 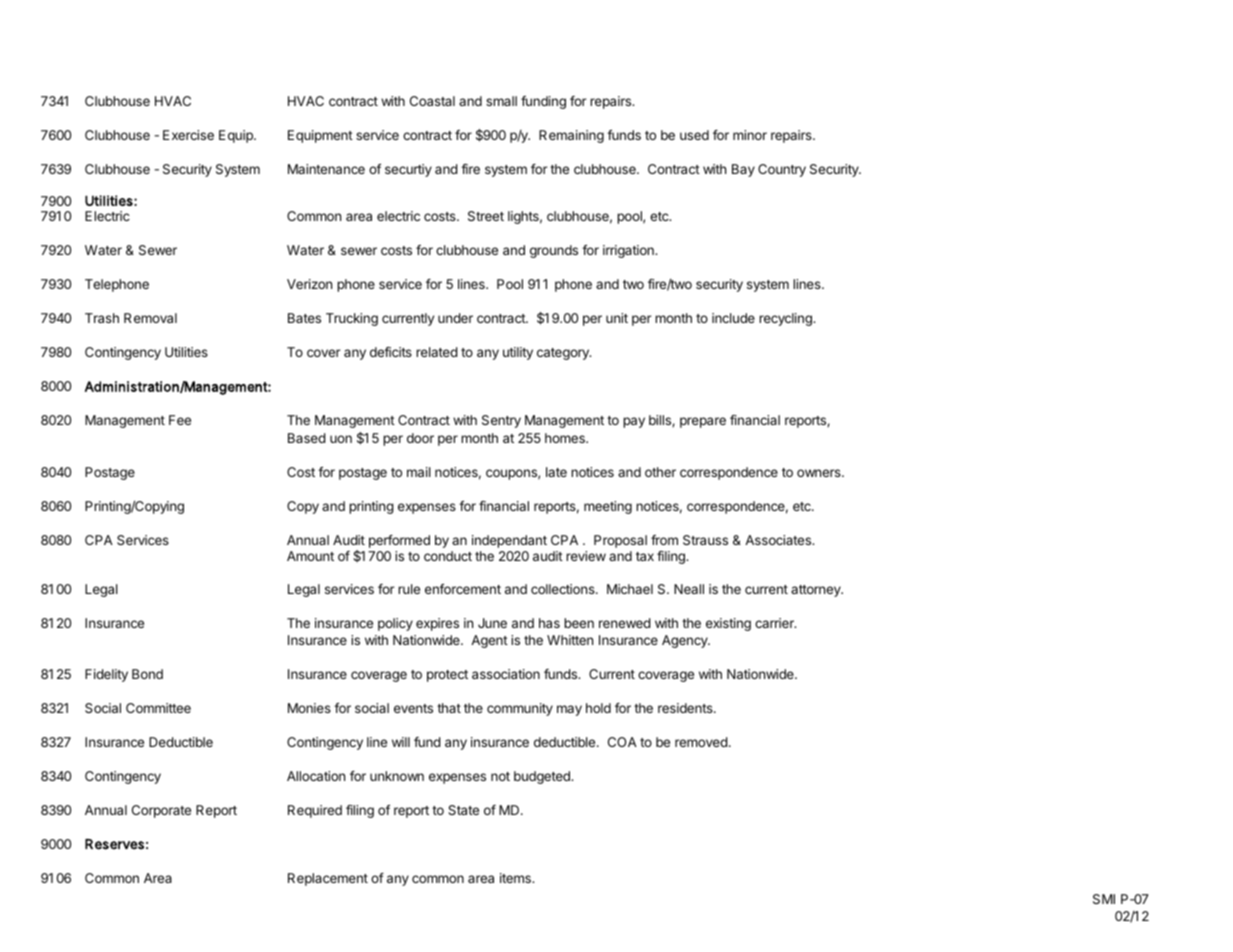 What do you see at coordinates (1104, 899) in the image?
I see `SMI` at bounding box center [1104, 899].
